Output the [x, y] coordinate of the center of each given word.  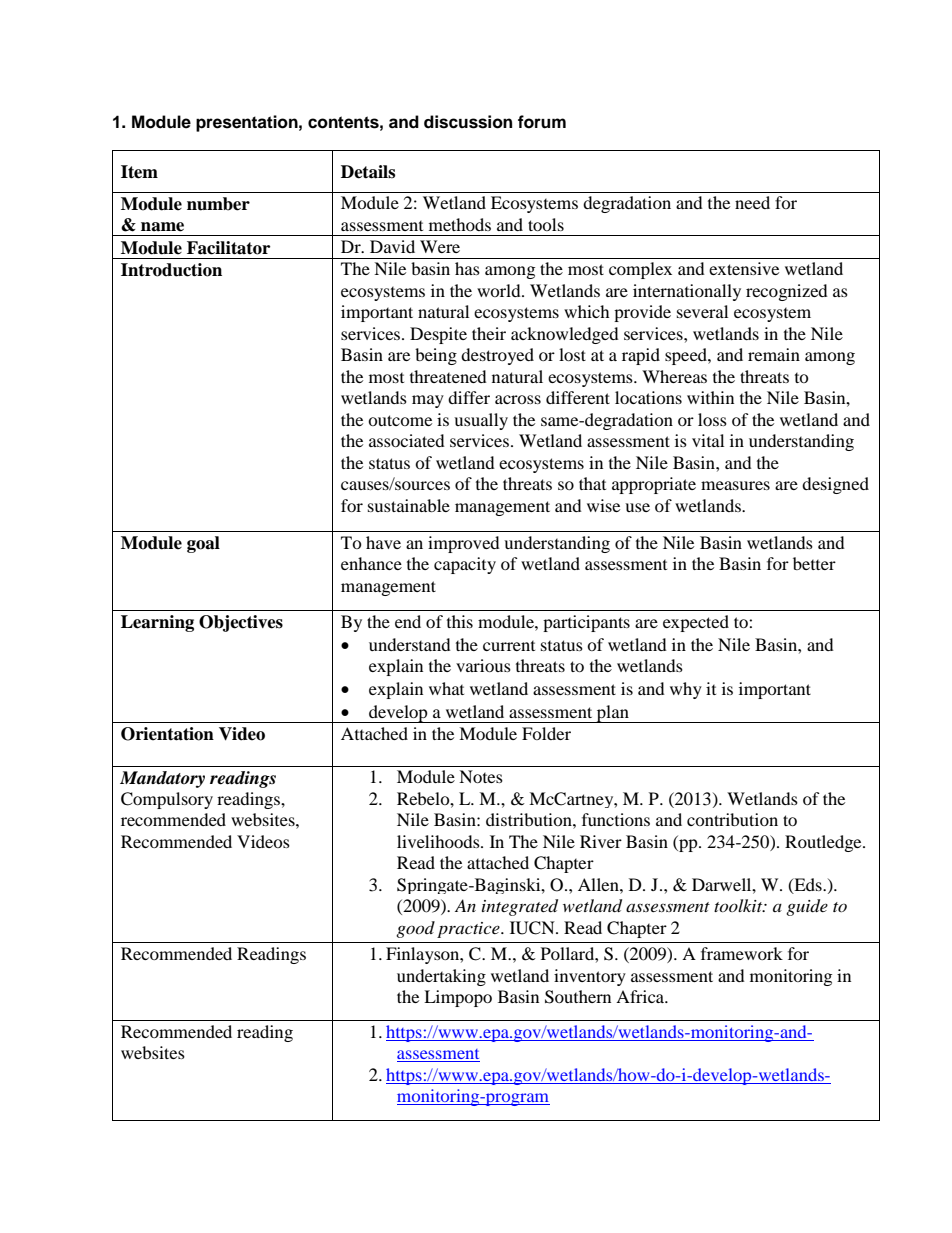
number [218, 204]
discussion [468, 122]
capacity [465, 565]
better [814, 563]
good [415, 929]
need [752, 202]
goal [203, 544]
